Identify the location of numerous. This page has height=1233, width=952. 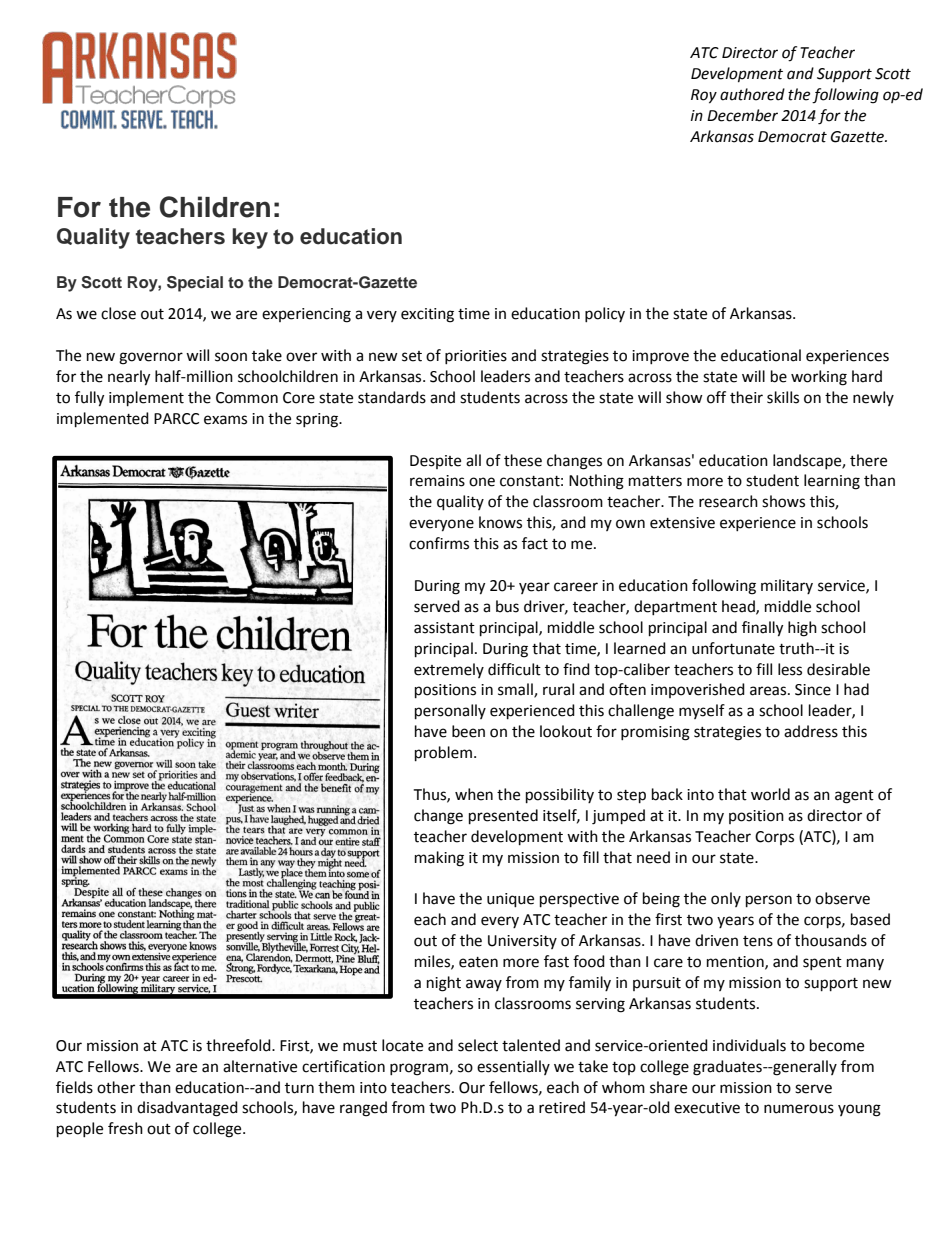
(799, 1109).
